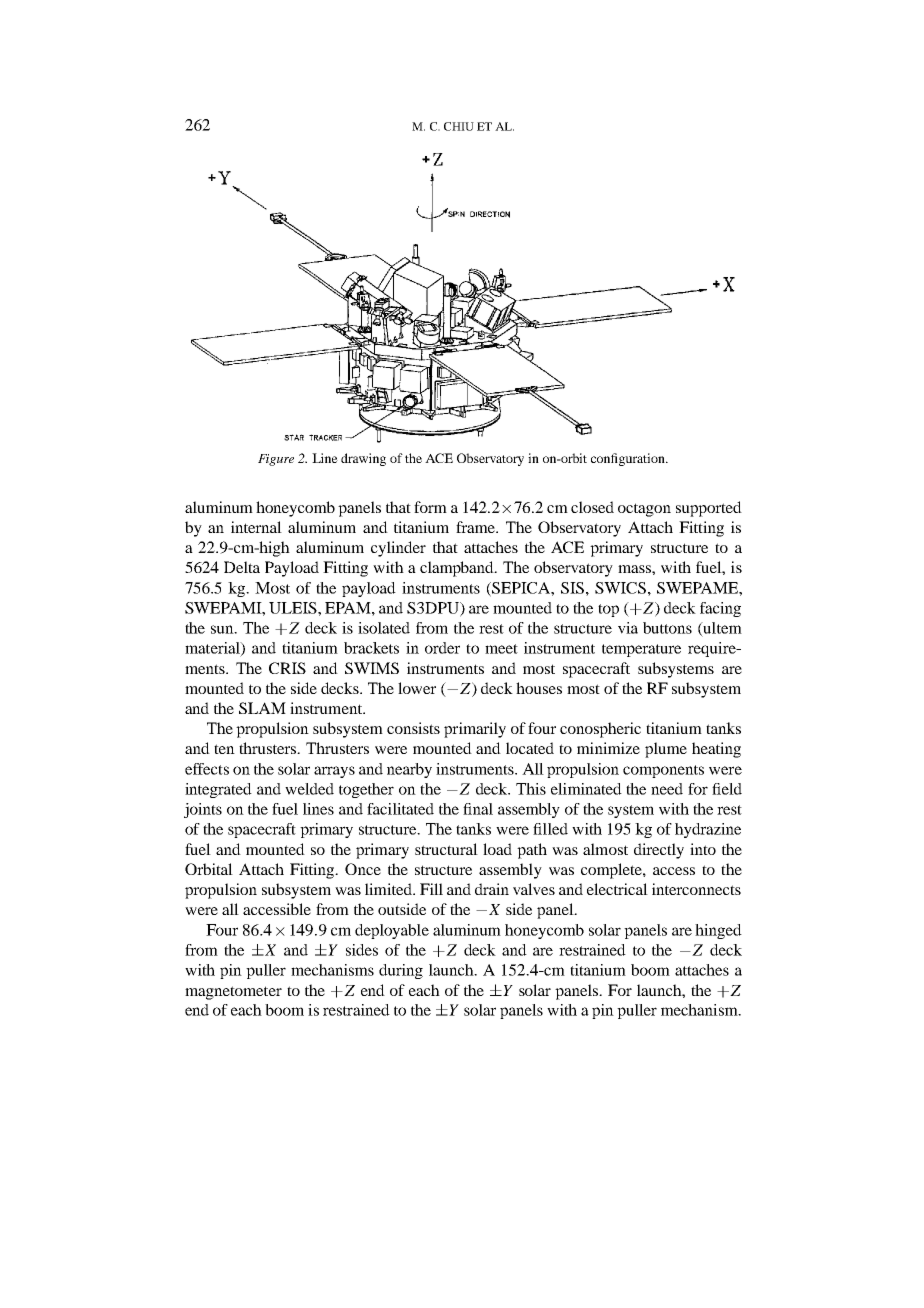 The image size is (924, 1308). What do you see at coordinates (401, 971) in the page?
I see `during` at bounding box center [401, 971].
